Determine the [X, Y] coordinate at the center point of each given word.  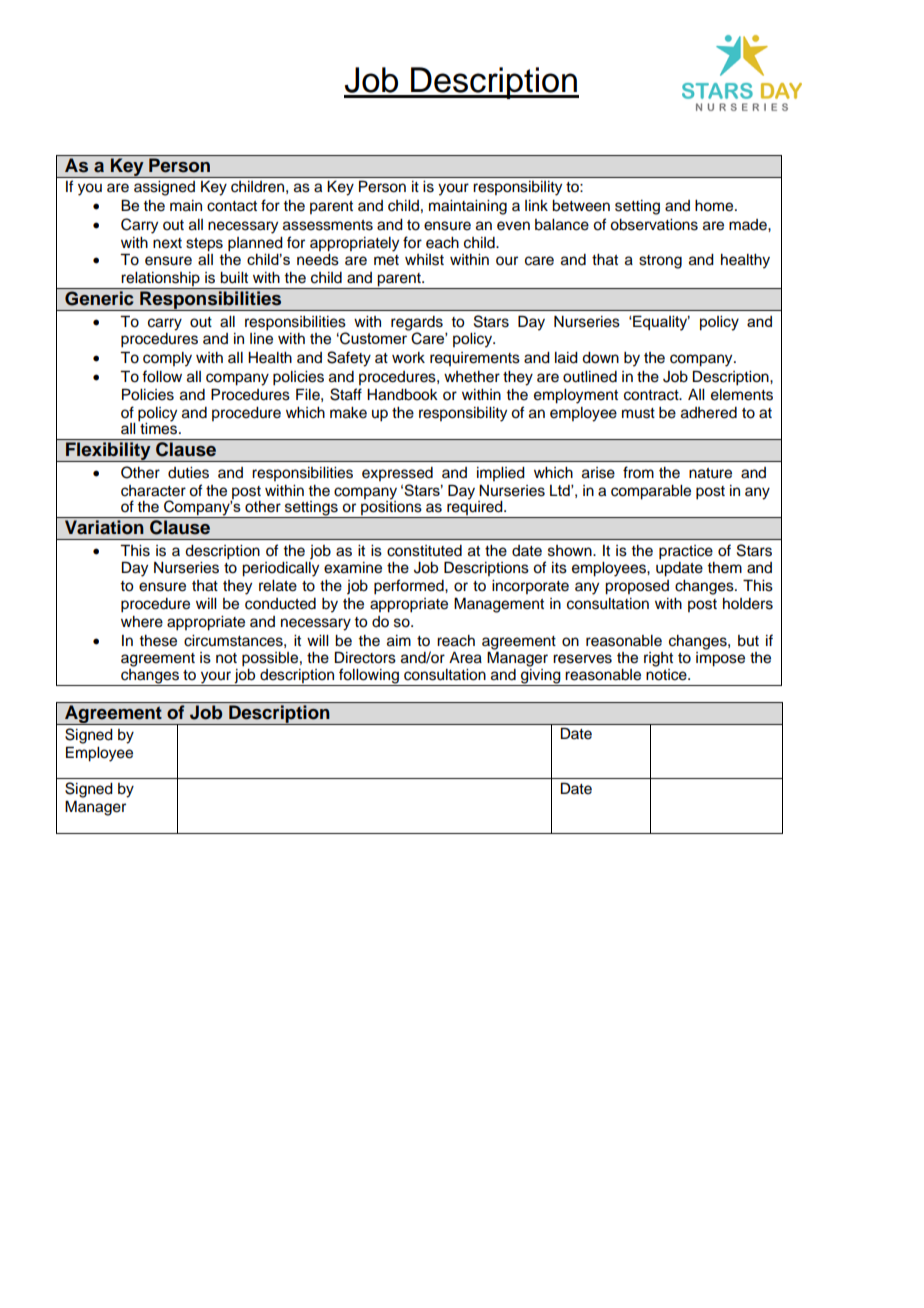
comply [167, 359]
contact [232, 206]
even [513, 226]
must [638, 413]
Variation [104, 527]
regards [417, 324]
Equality [660, 323]
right [658, 659]
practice [686, 552]
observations [654, 225]
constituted [424, 551]
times [159, 428]
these [158, 641]
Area [465, 658]
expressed [397, 474]
